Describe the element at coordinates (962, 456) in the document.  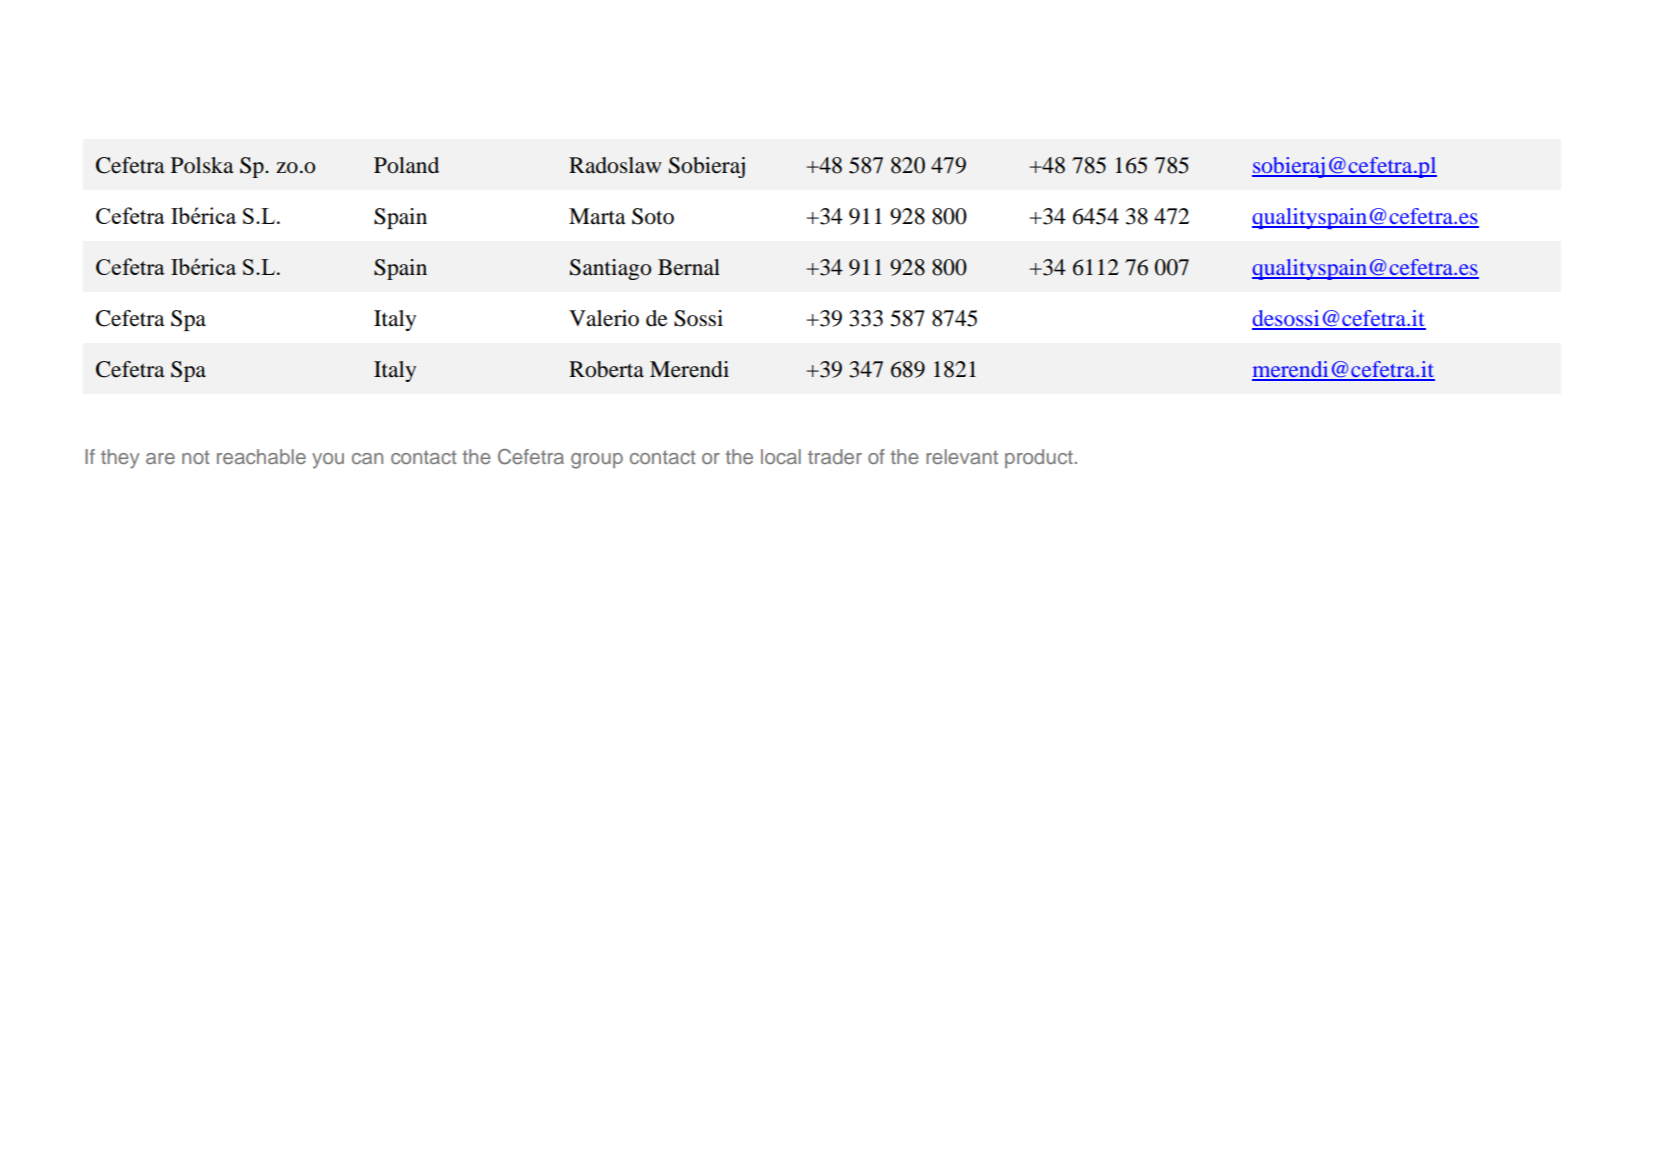
I see `relevant` at that location.
